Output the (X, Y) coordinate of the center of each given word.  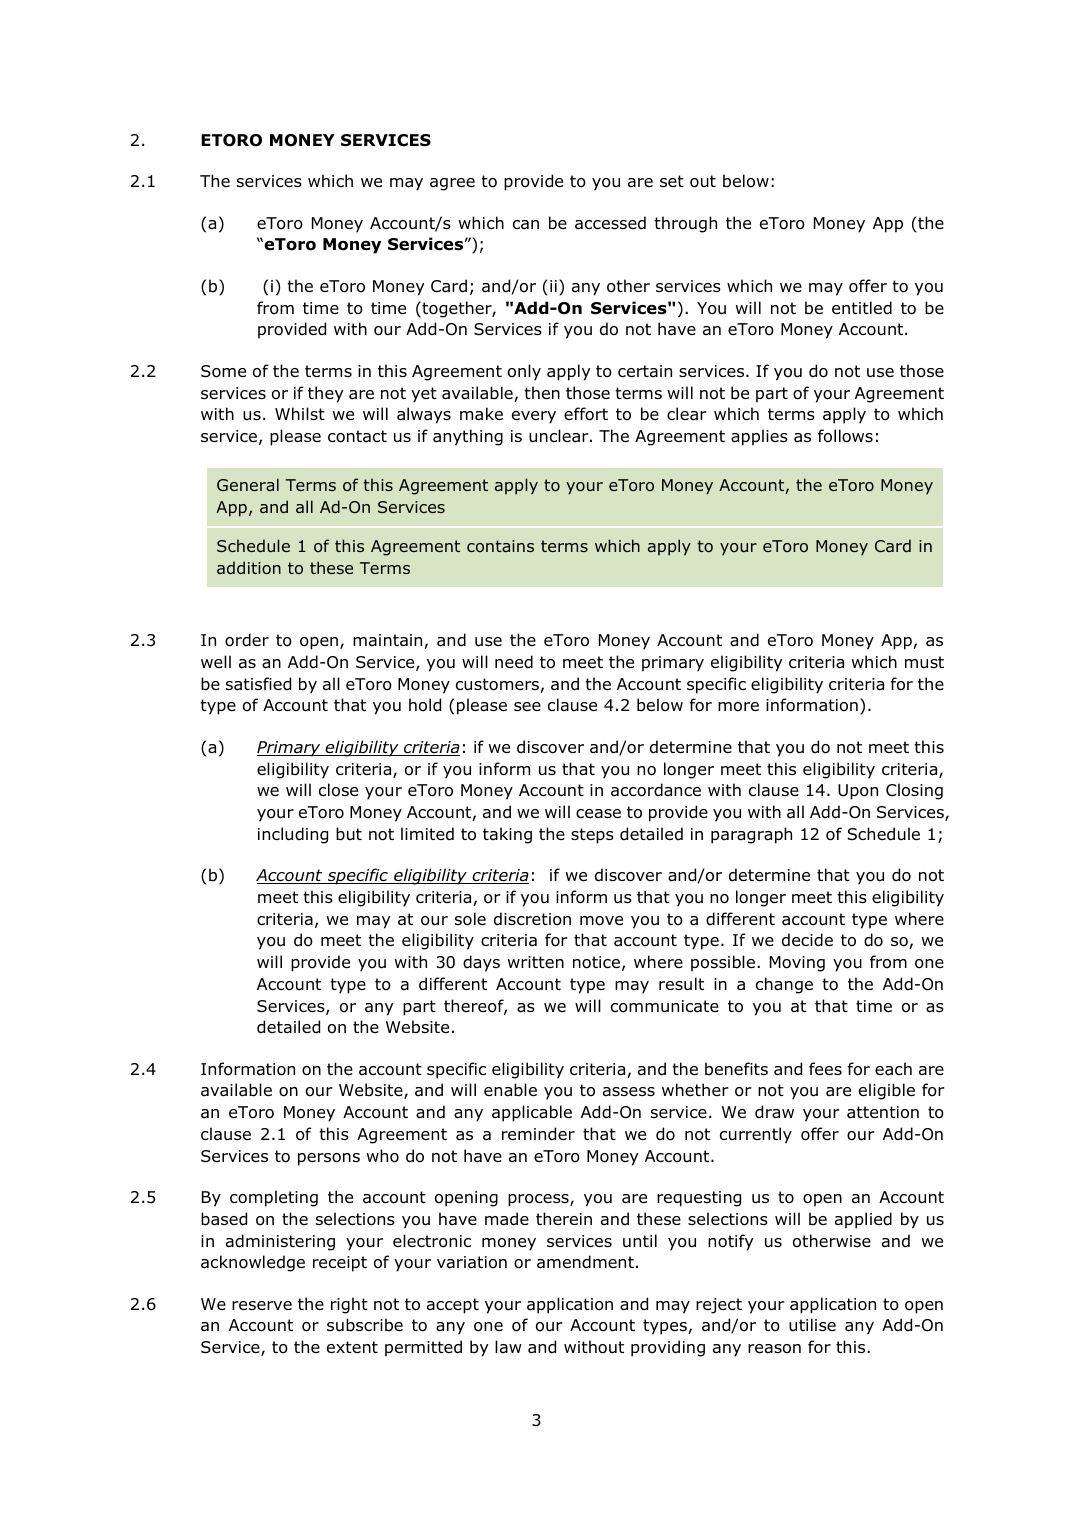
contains (500, 546)
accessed (610, 223)
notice (596, 962)
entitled (862, 308)
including (293, 835)
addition (249, 567)
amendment (585, 1262)
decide (807, 940)
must (924, 662)
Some (223, 371)
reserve (262, 1305)
